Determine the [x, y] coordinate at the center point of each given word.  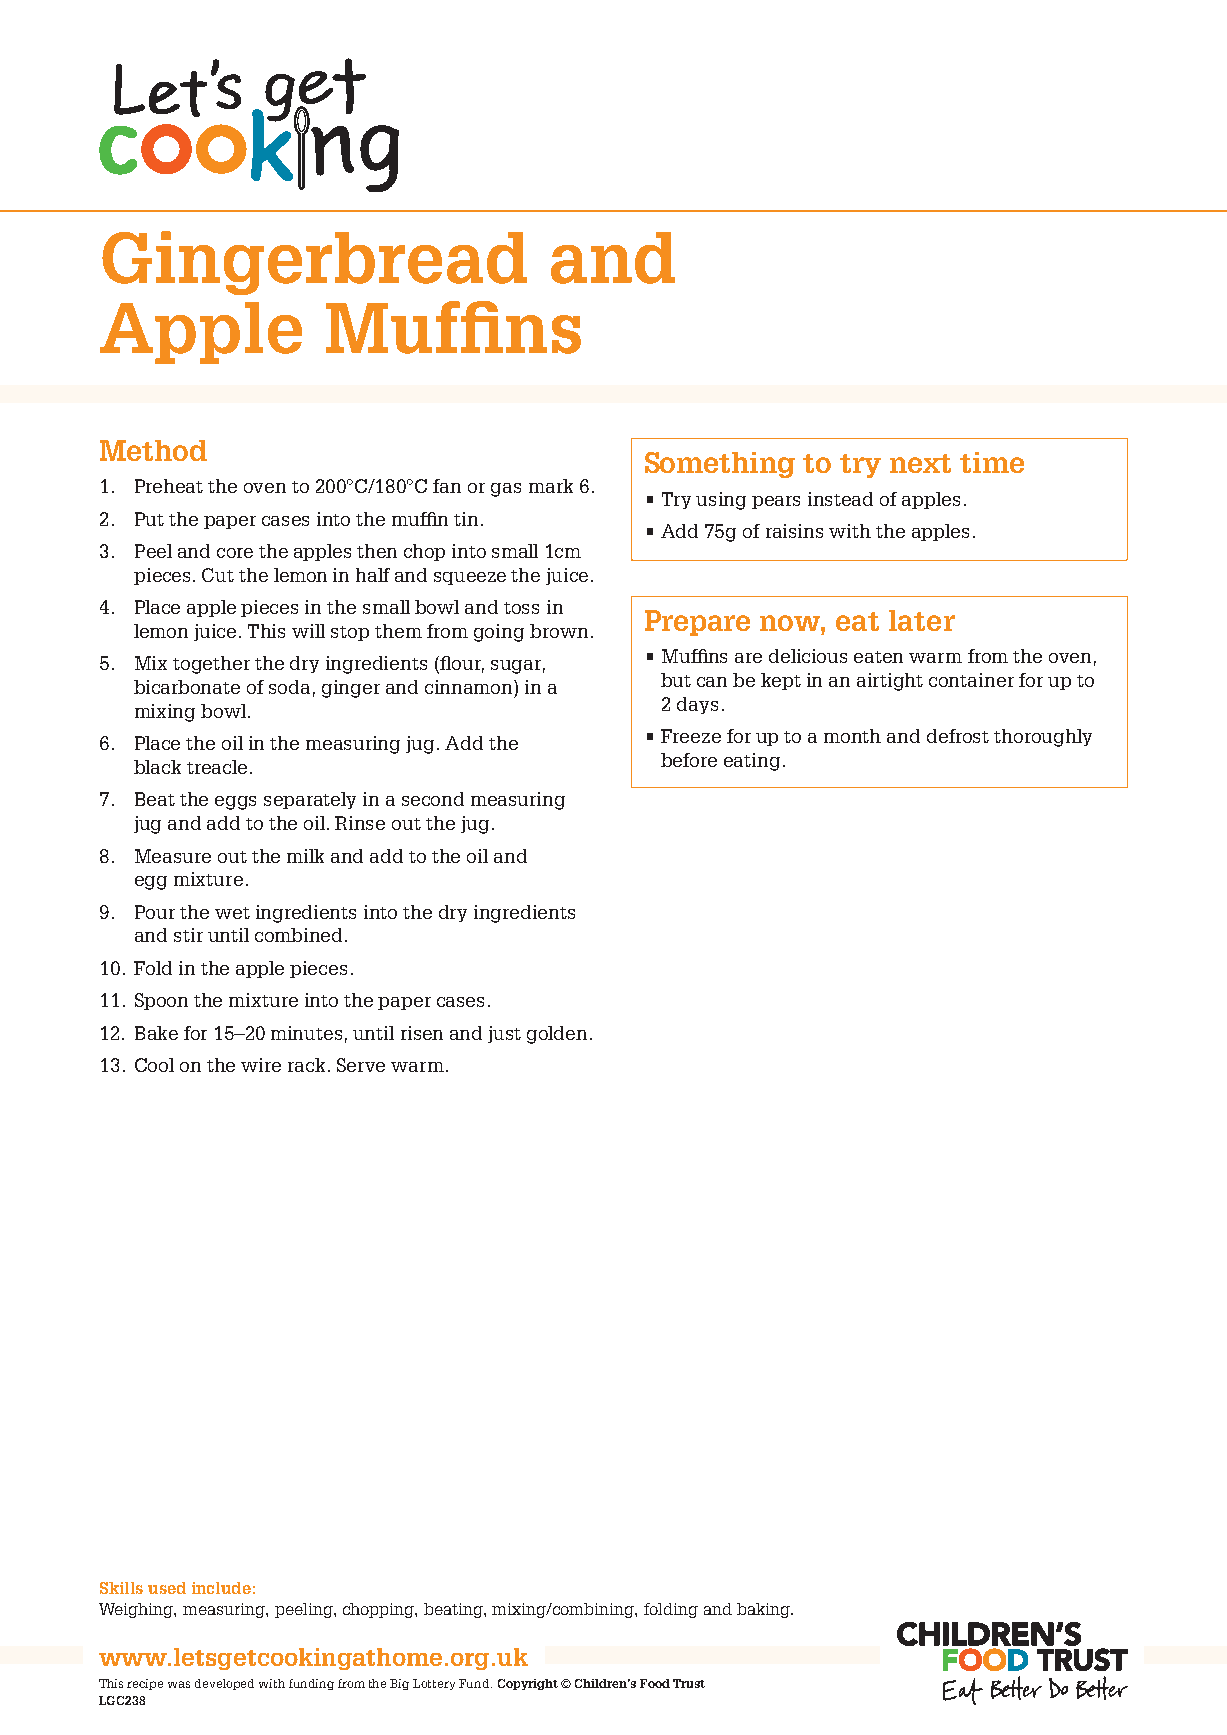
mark [551, 486]
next [920, 463]
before [689, 760]
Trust [689, 1683]
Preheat [169, 486]
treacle [217, 767]
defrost [958, 736]
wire [261, 1065]
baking [765, 1610]
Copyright [528, 1684]
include [221, 1588]
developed [224, 1684]
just [504, 1034]
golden [557, 1035]
